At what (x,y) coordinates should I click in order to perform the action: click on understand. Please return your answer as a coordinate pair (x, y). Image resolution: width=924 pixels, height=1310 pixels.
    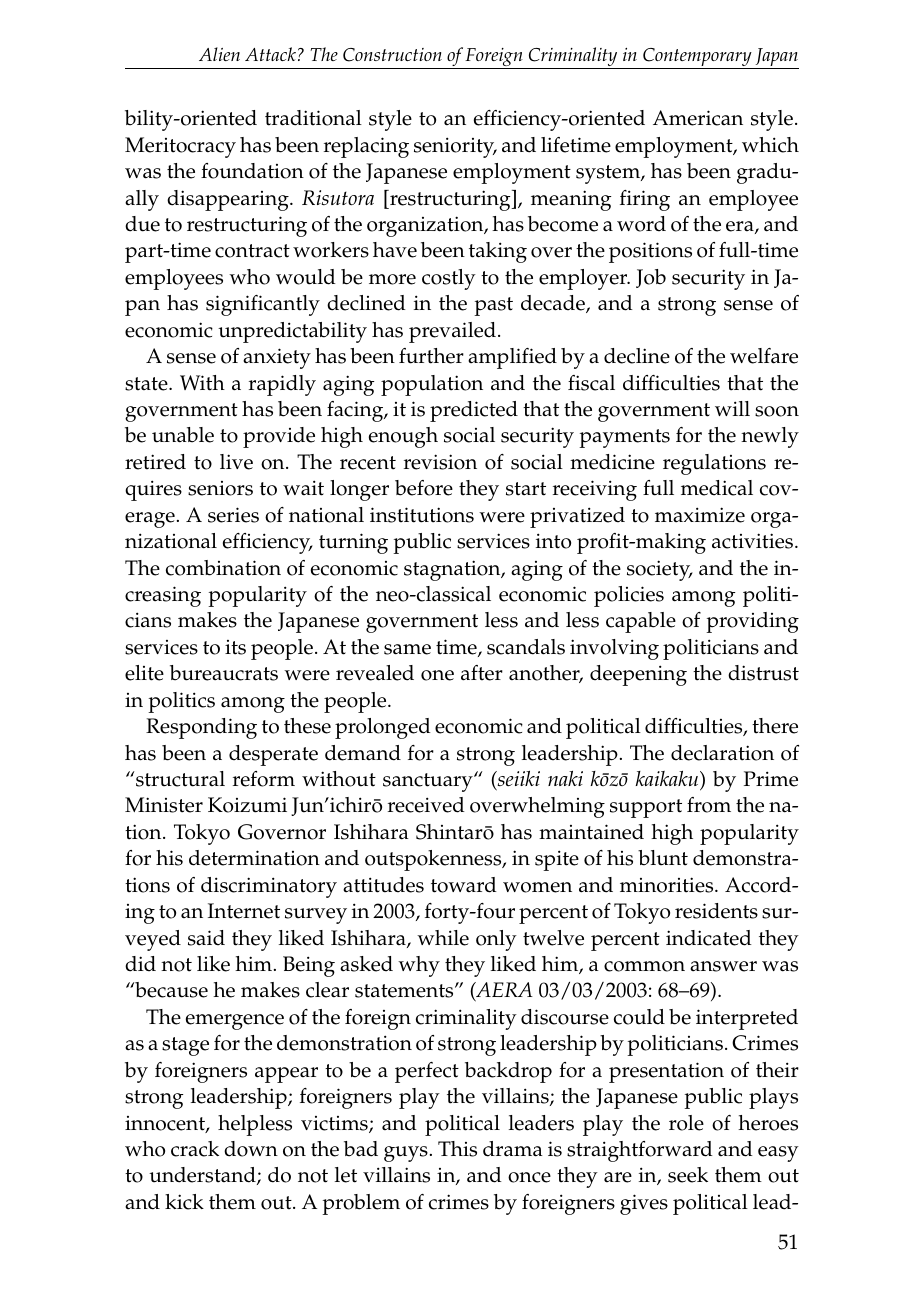
    Looking at the image, I should click on (203, 1176).
